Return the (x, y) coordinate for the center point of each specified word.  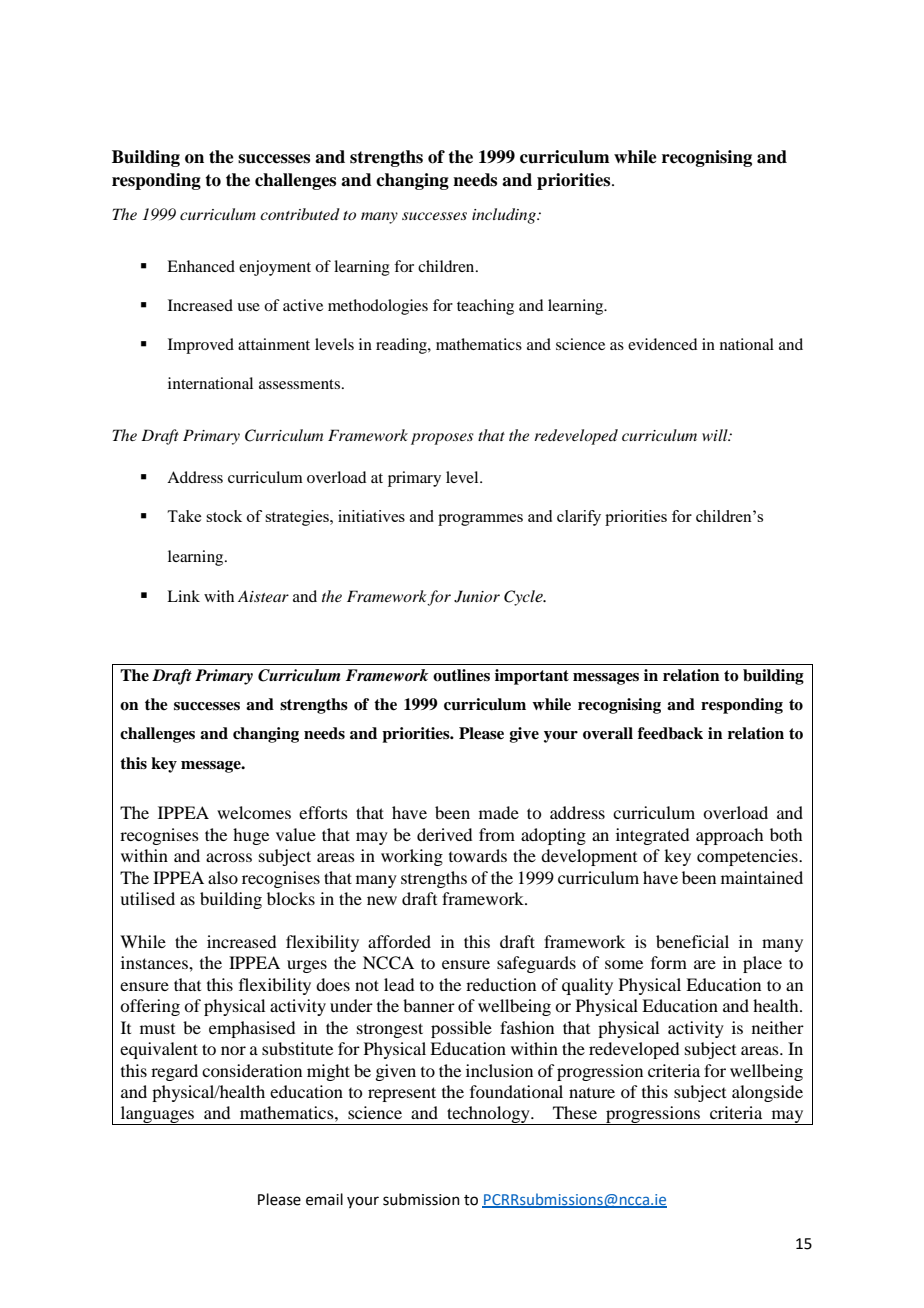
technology (488, 1115)
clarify (579, 518)
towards (478, 855)
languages (157, 1115)
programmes (480, 520)
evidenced (662, 344)
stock (224, 516)
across (229, 857)
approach (729, 836)
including (505, 216)
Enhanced (201, 266)
